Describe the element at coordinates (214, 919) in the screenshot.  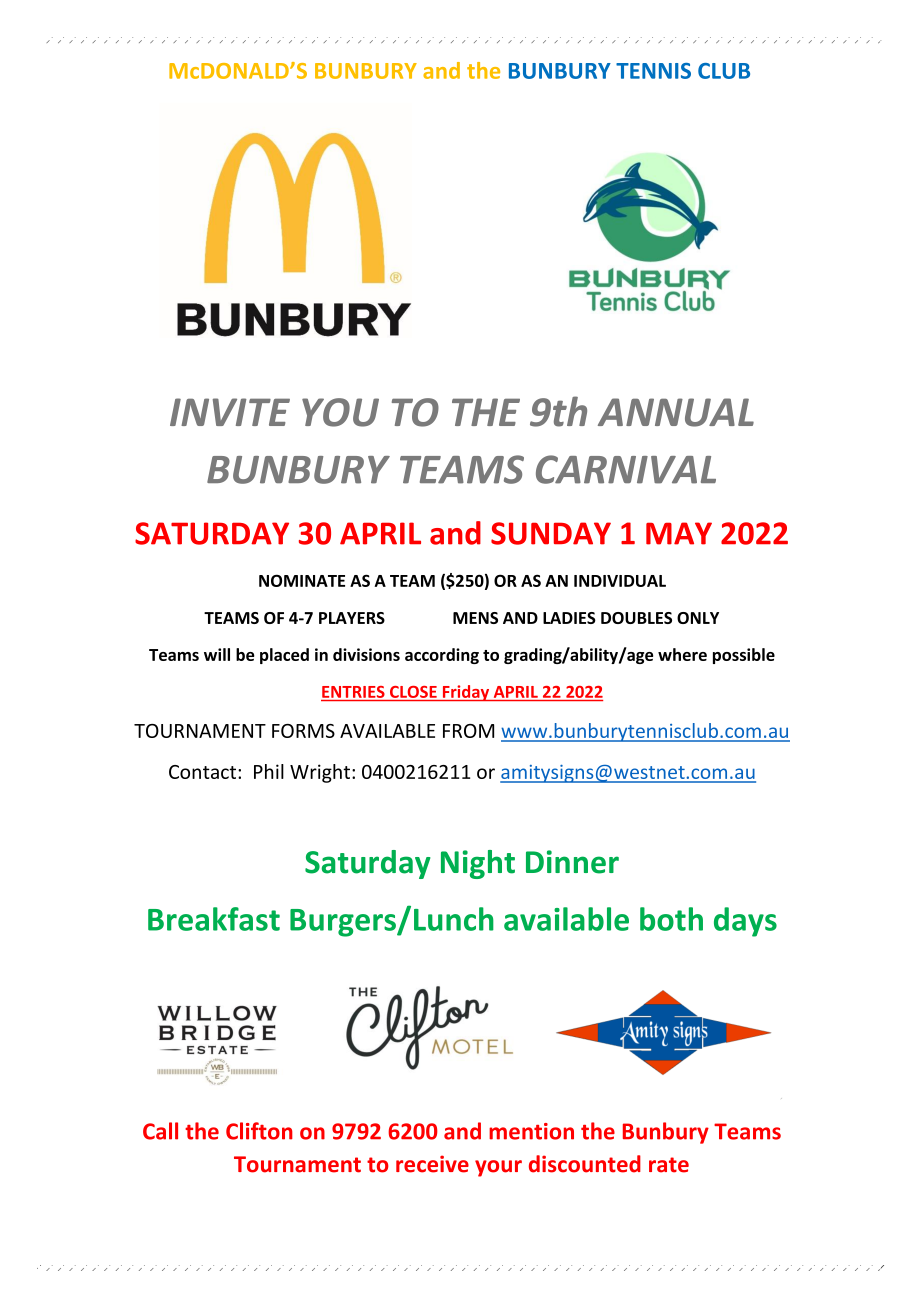
I see `Breakfast` at that location.
